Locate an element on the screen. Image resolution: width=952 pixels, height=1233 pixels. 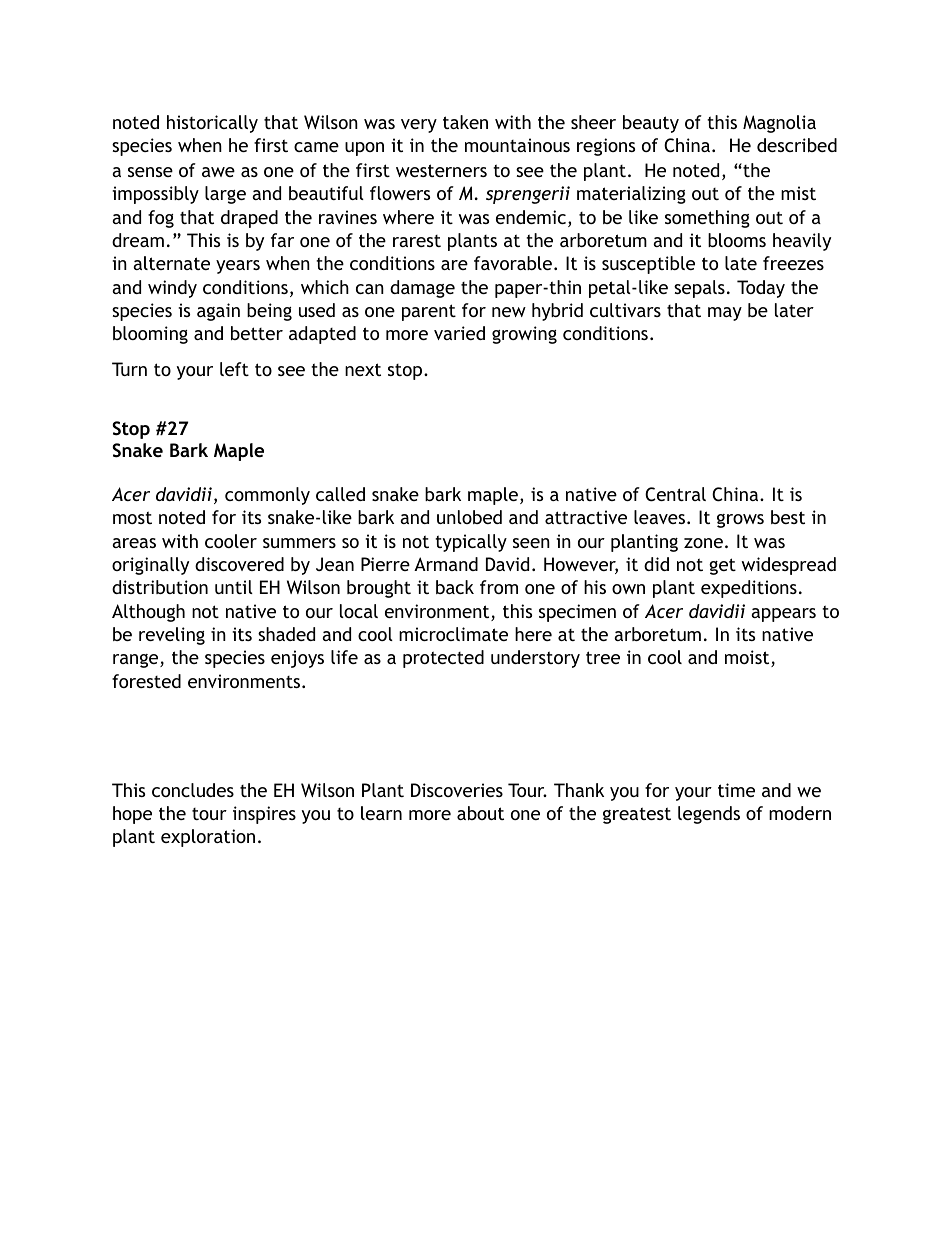
historically is located at coordinates (212, 124).
